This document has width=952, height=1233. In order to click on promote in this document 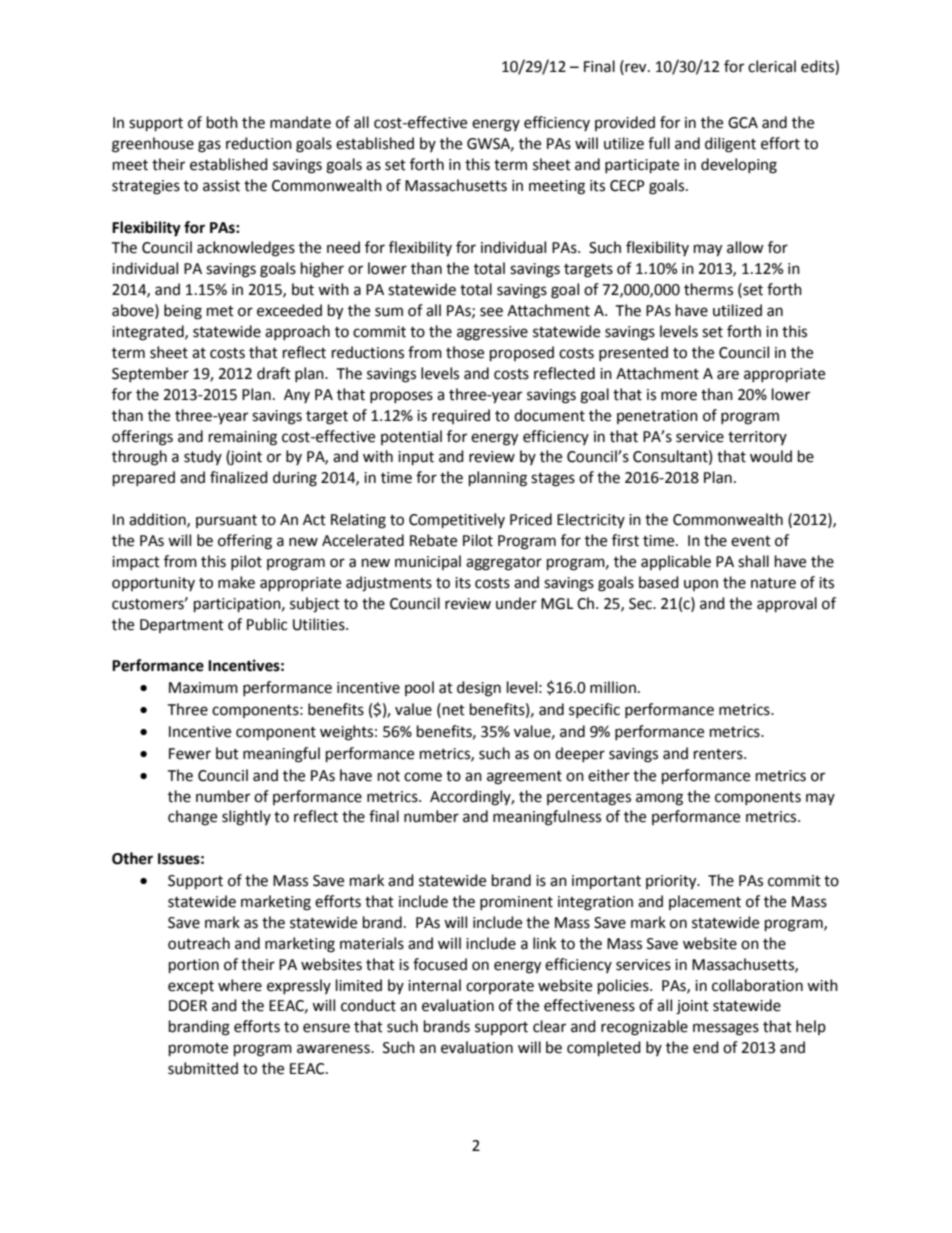, I will do `click(198, 1050)`.
